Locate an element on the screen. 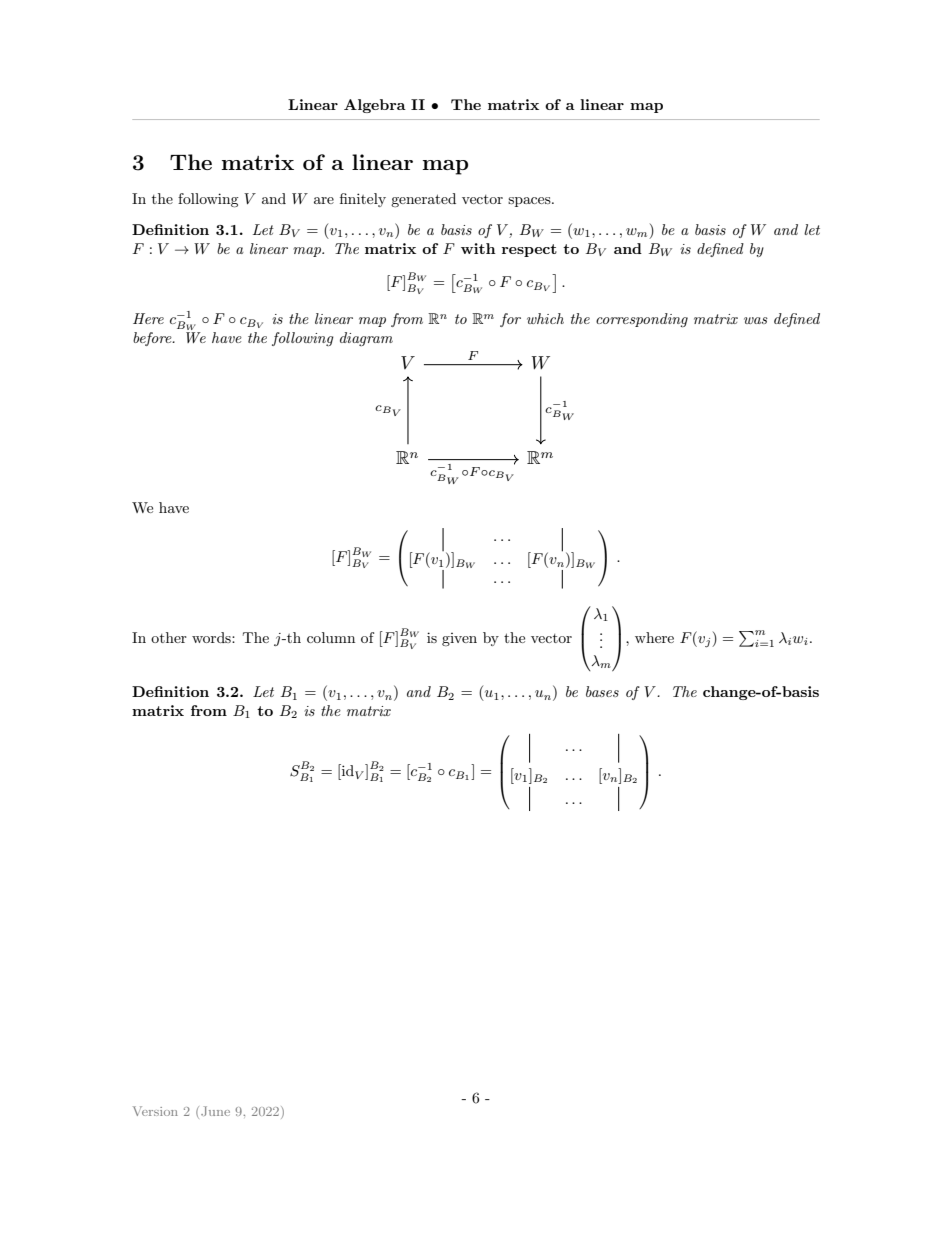  was is located at coordinates (756, 320).
